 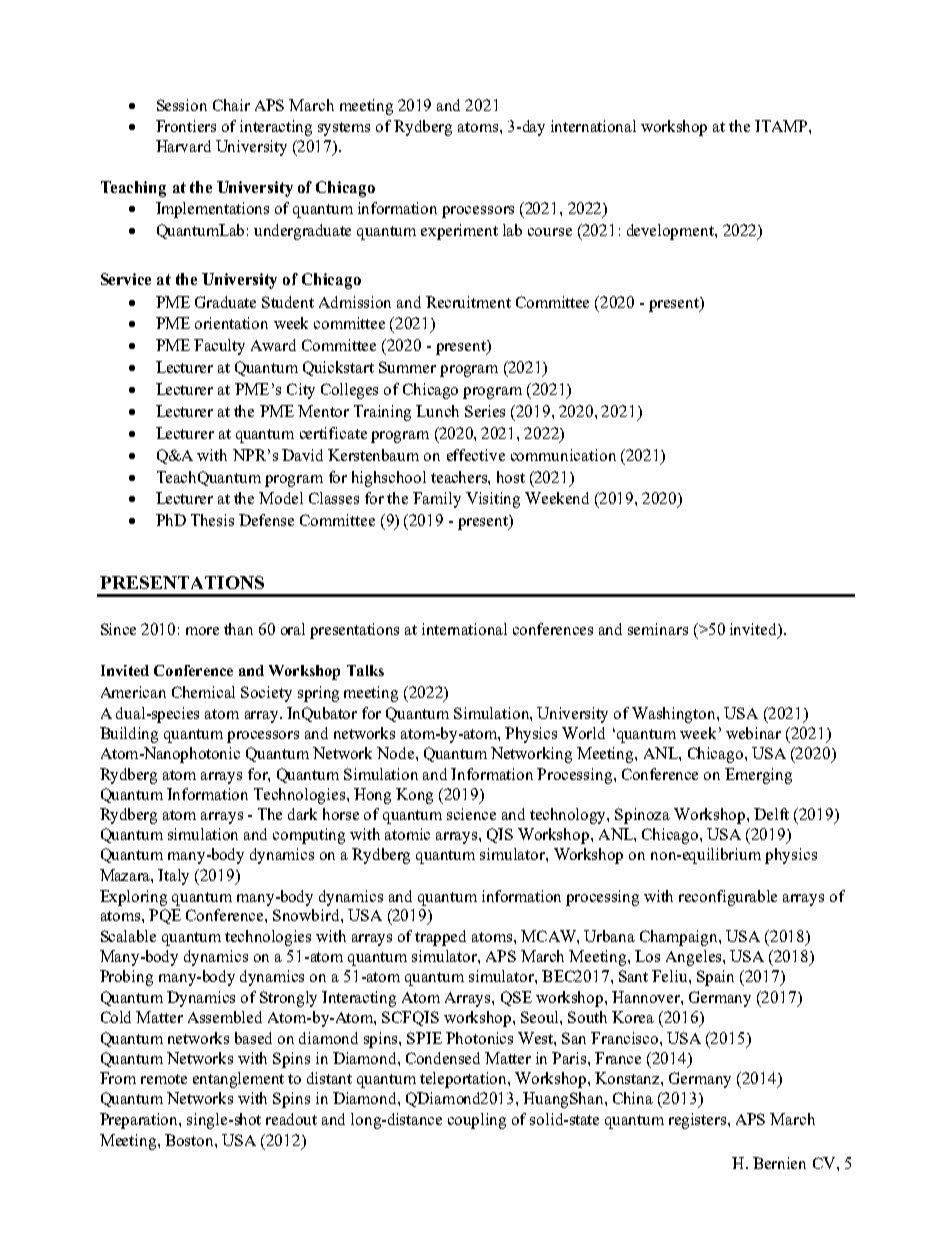 I want to click on seminars, so click(x=658, y=629).
